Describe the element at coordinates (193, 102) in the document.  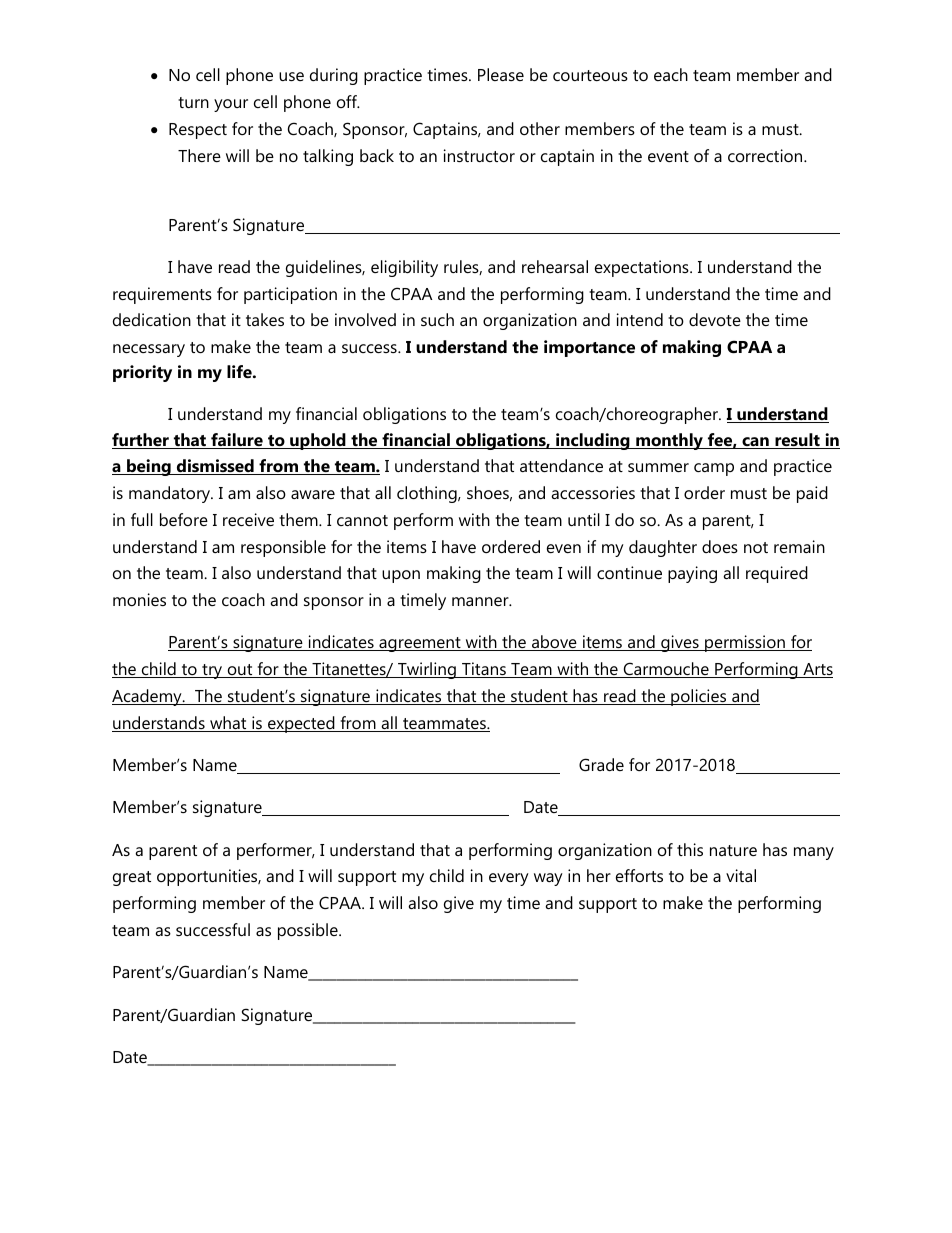
I see `turn` at that location.
